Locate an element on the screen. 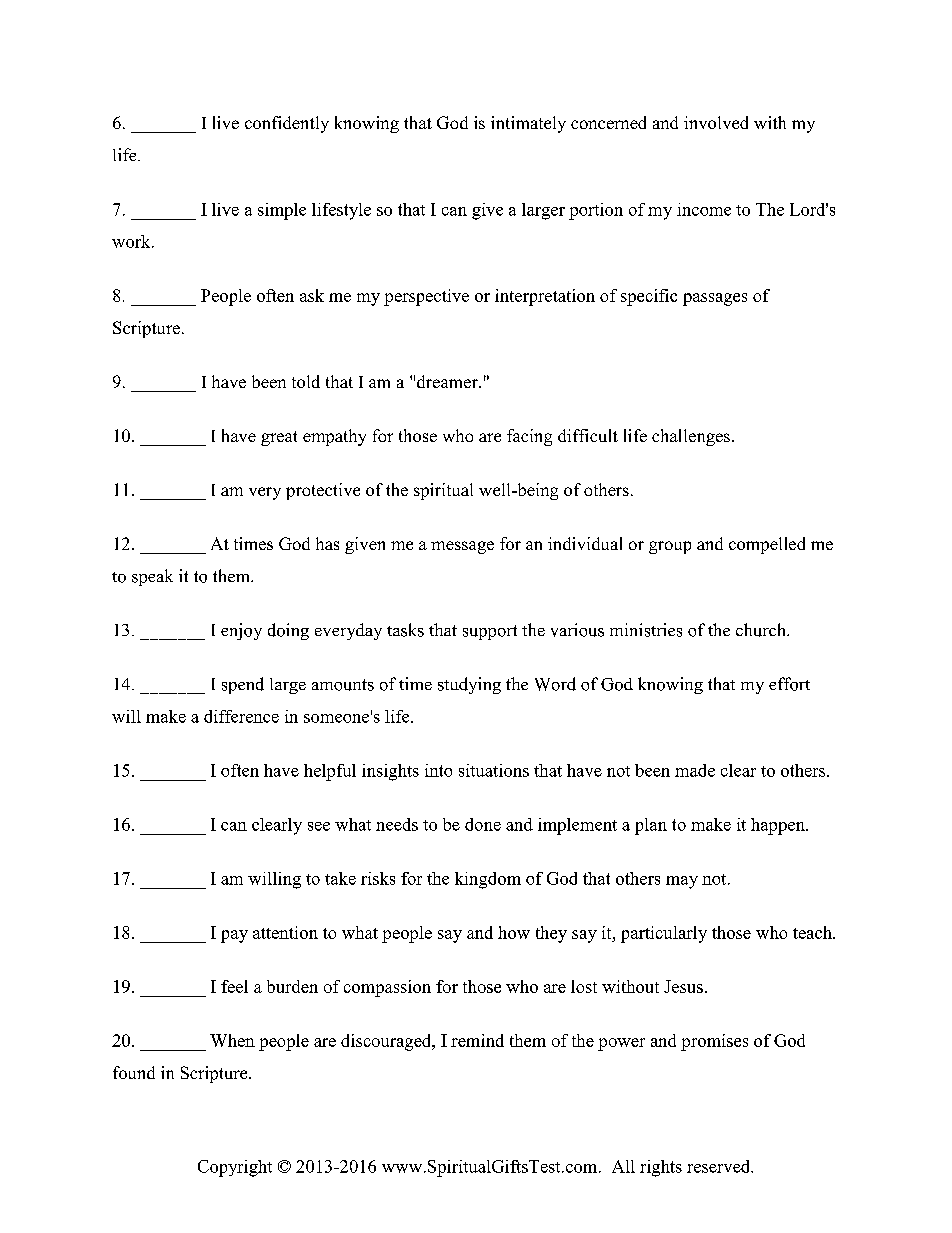 The width and height of the screenshot is (952, 1233). church is located at coordinates (762, 630).
